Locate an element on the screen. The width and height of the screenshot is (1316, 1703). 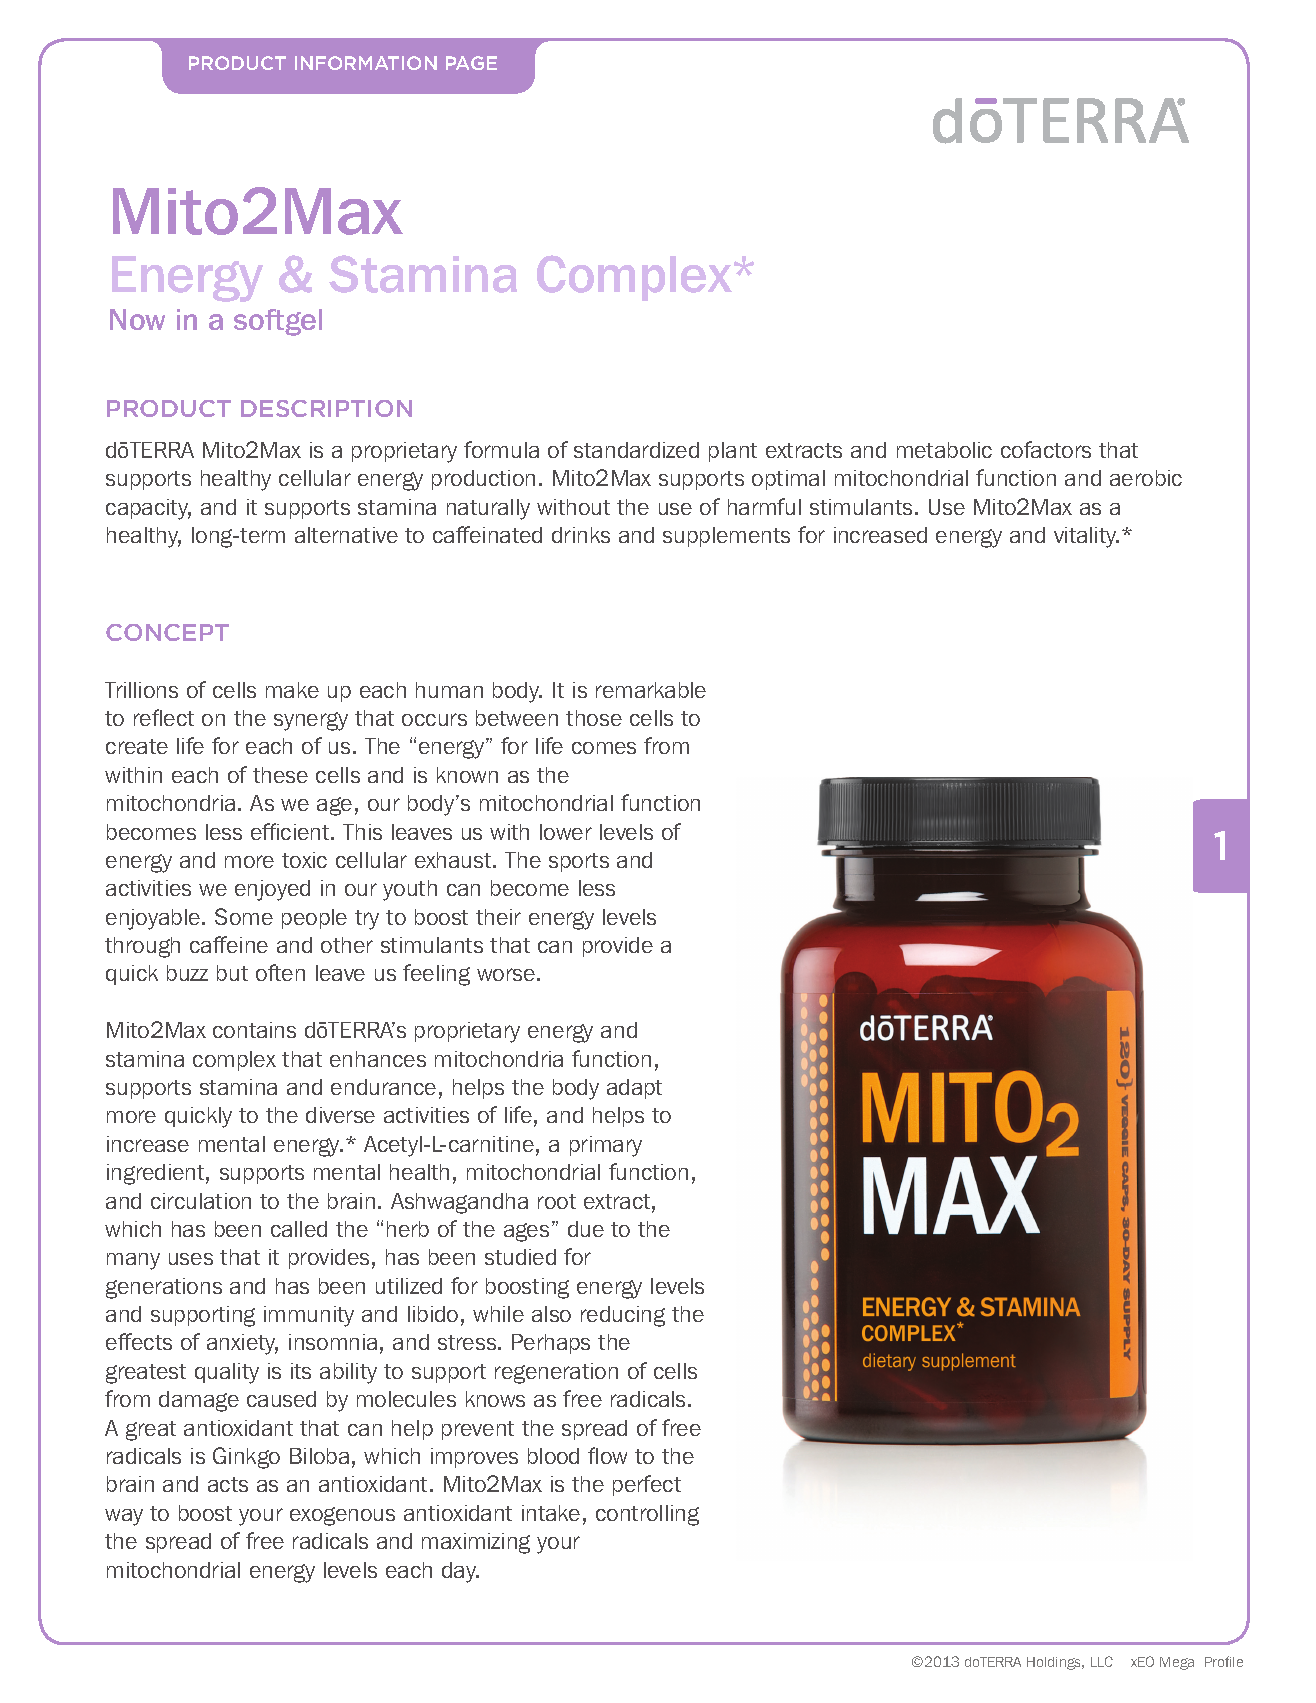
exogenous is located at coordinates (342, 1516).
